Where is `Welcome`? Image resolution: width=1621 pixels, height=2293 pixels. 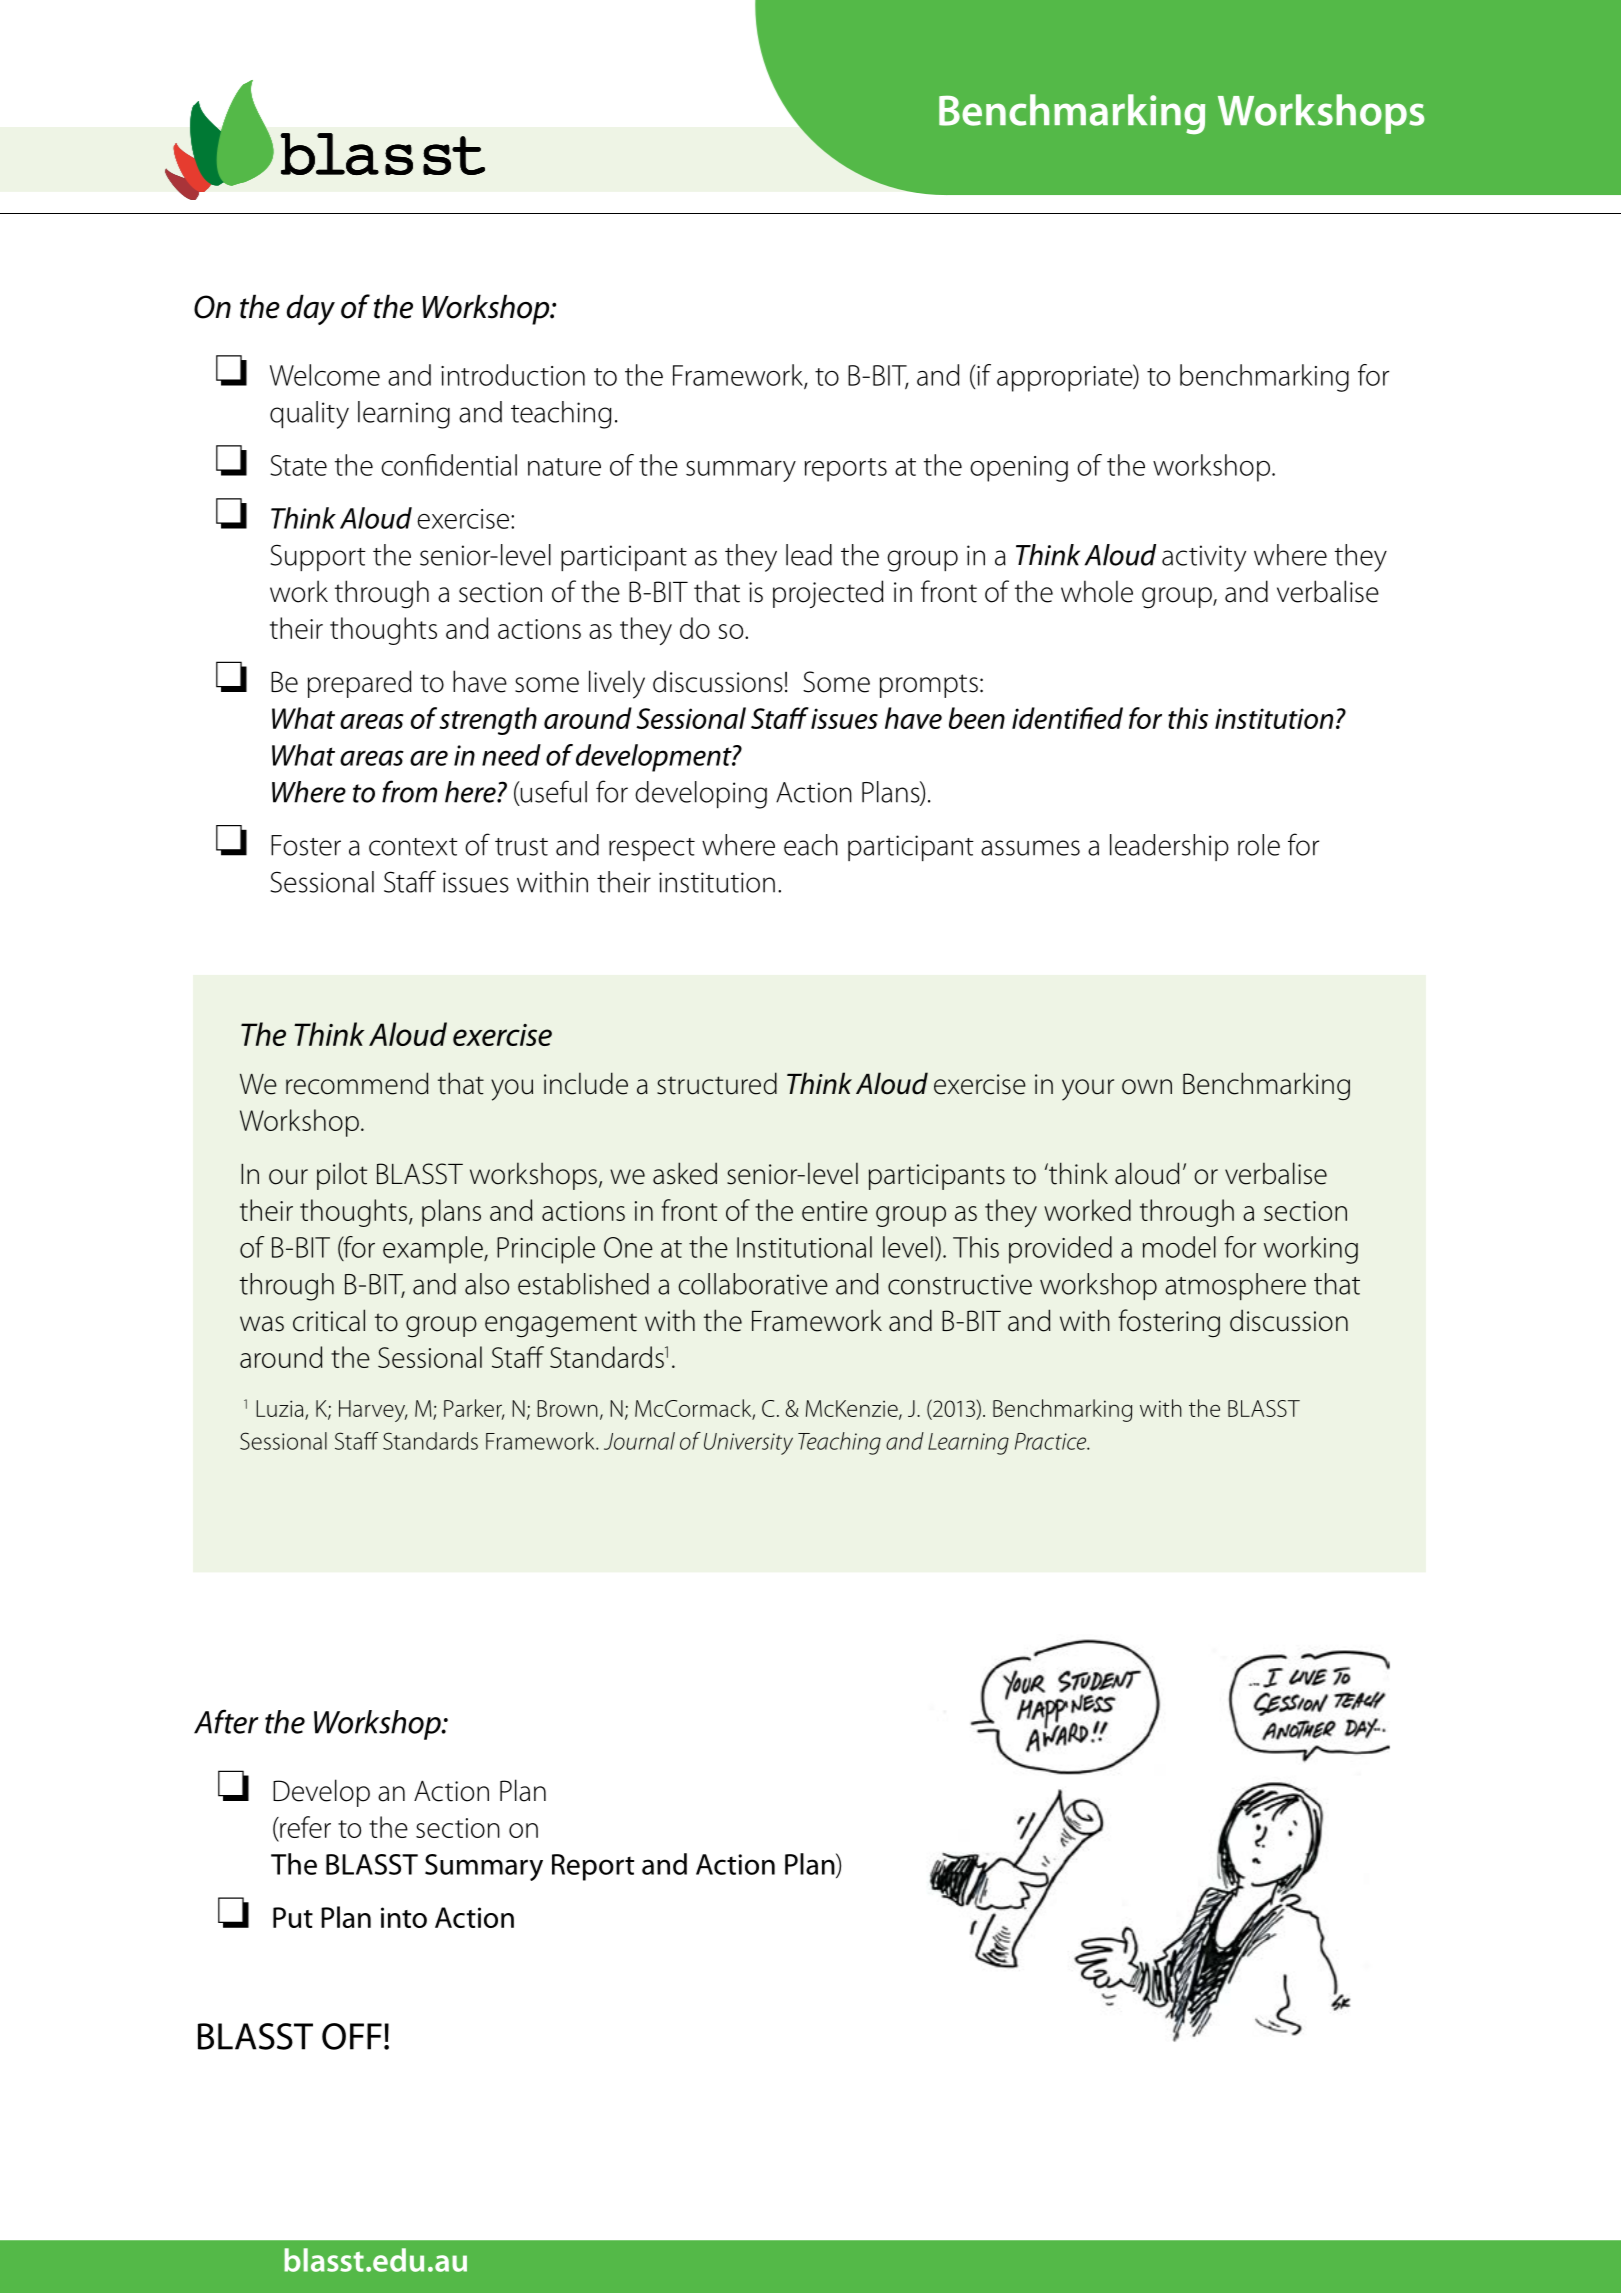 Welcome is located at coordinates (325, 375).
